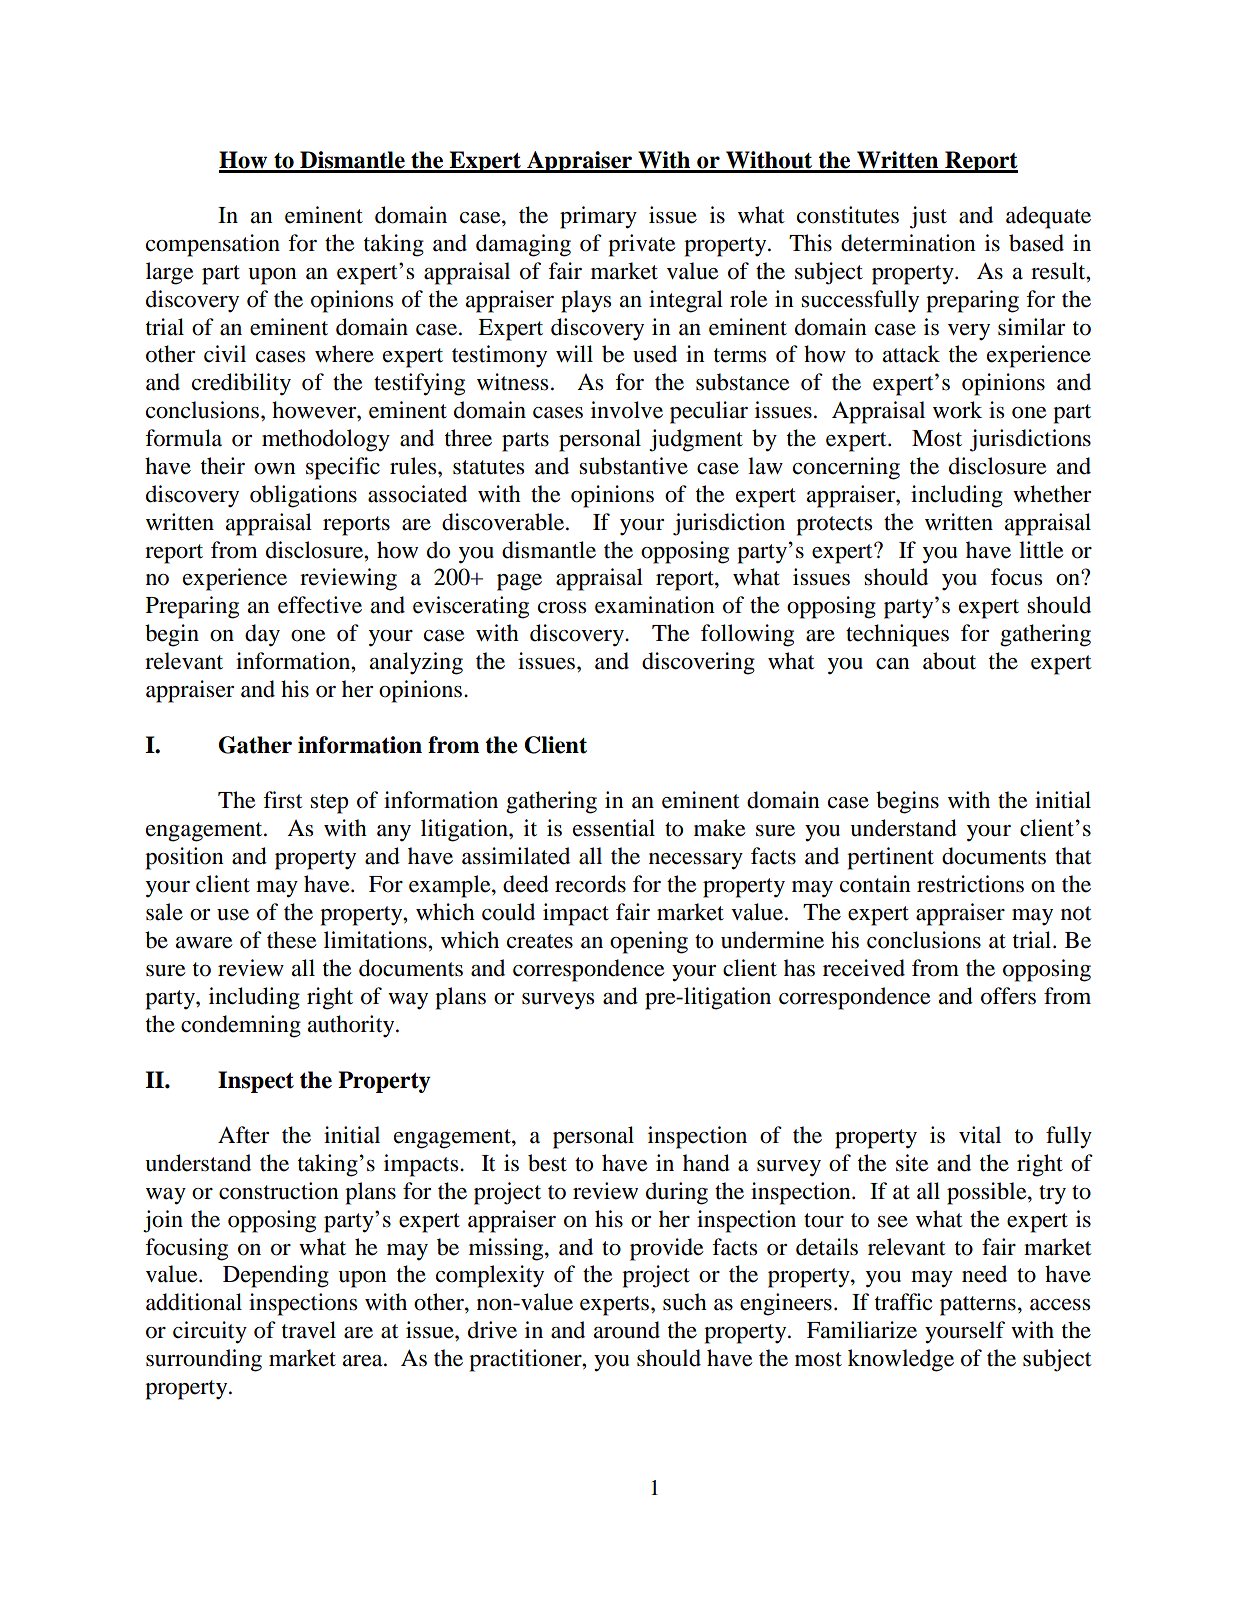  What do you see at coordinates (292, 940) in the image?
I see `these` at bounding box center [292, 940].
